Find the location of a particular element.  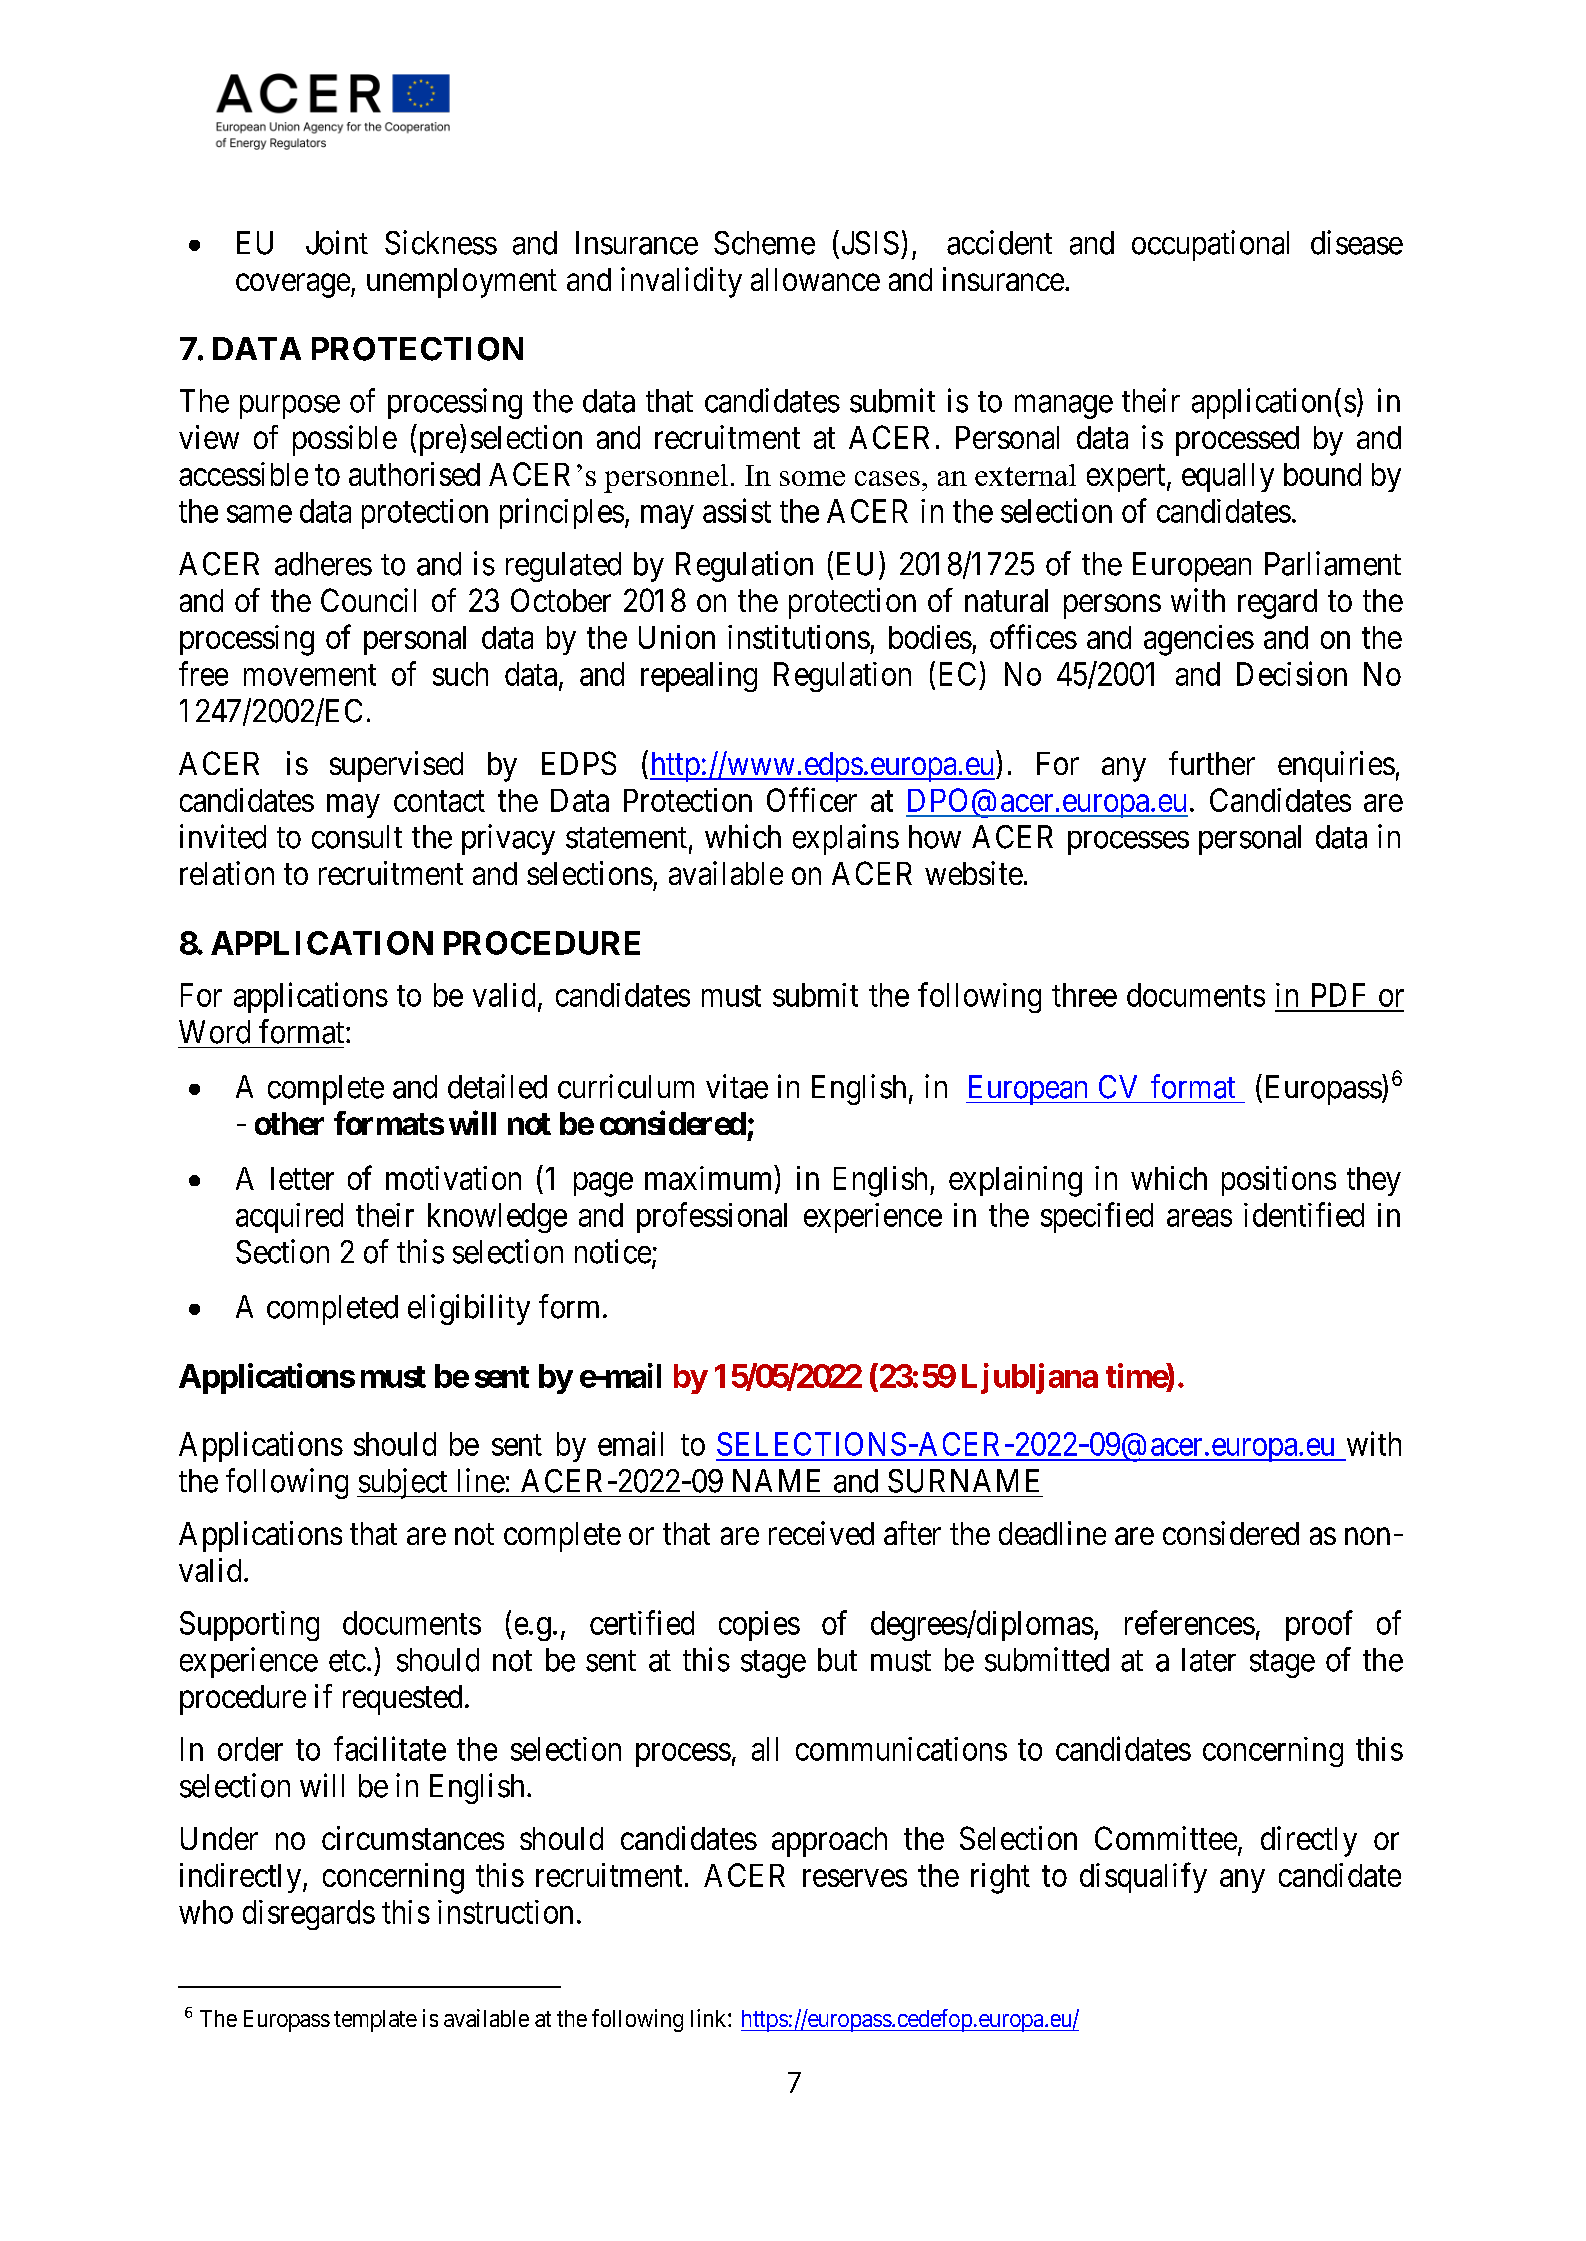

occupational is located at coordinates (1210, 245).
